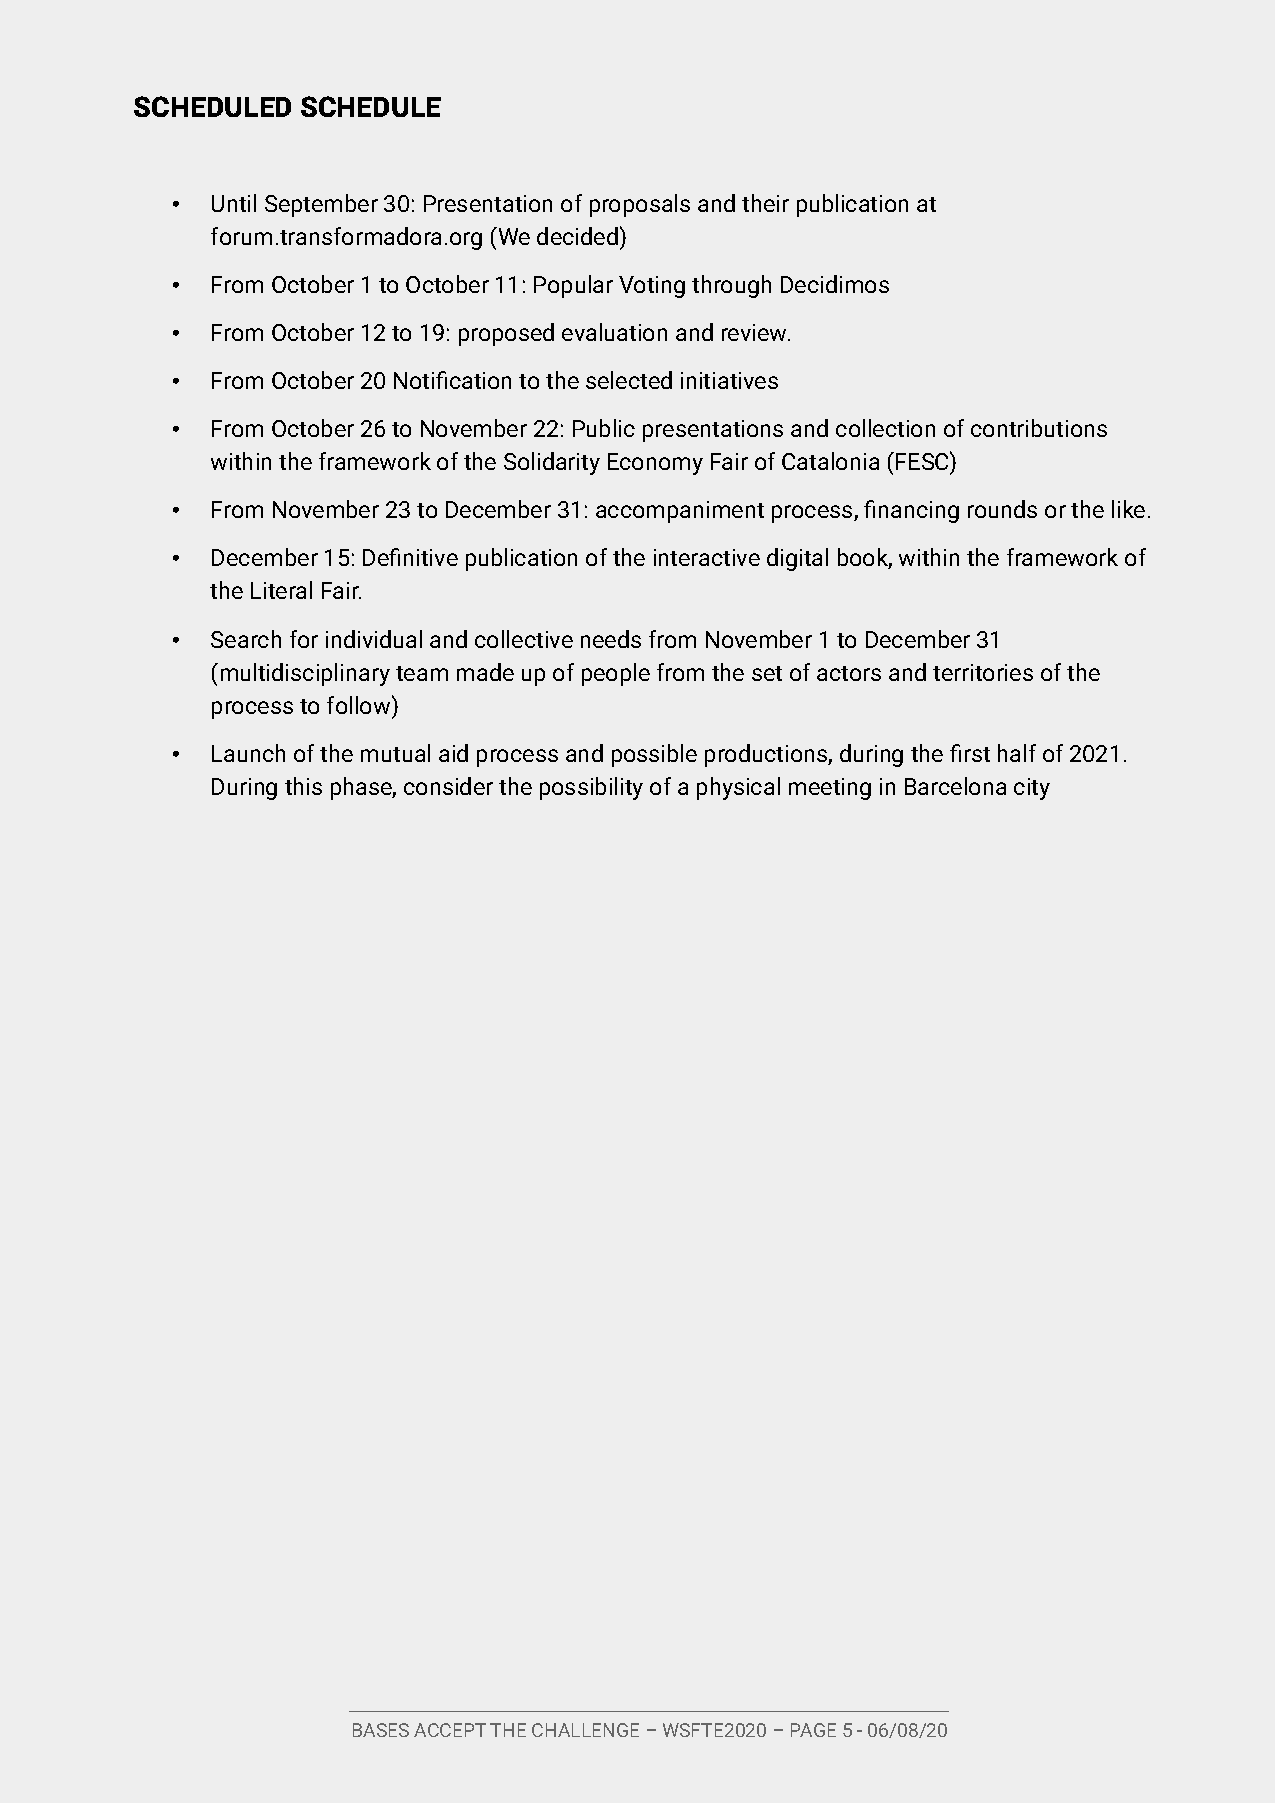 This page has width=1275, height=1803. I want to click on contributions, so click(1039, 428).
